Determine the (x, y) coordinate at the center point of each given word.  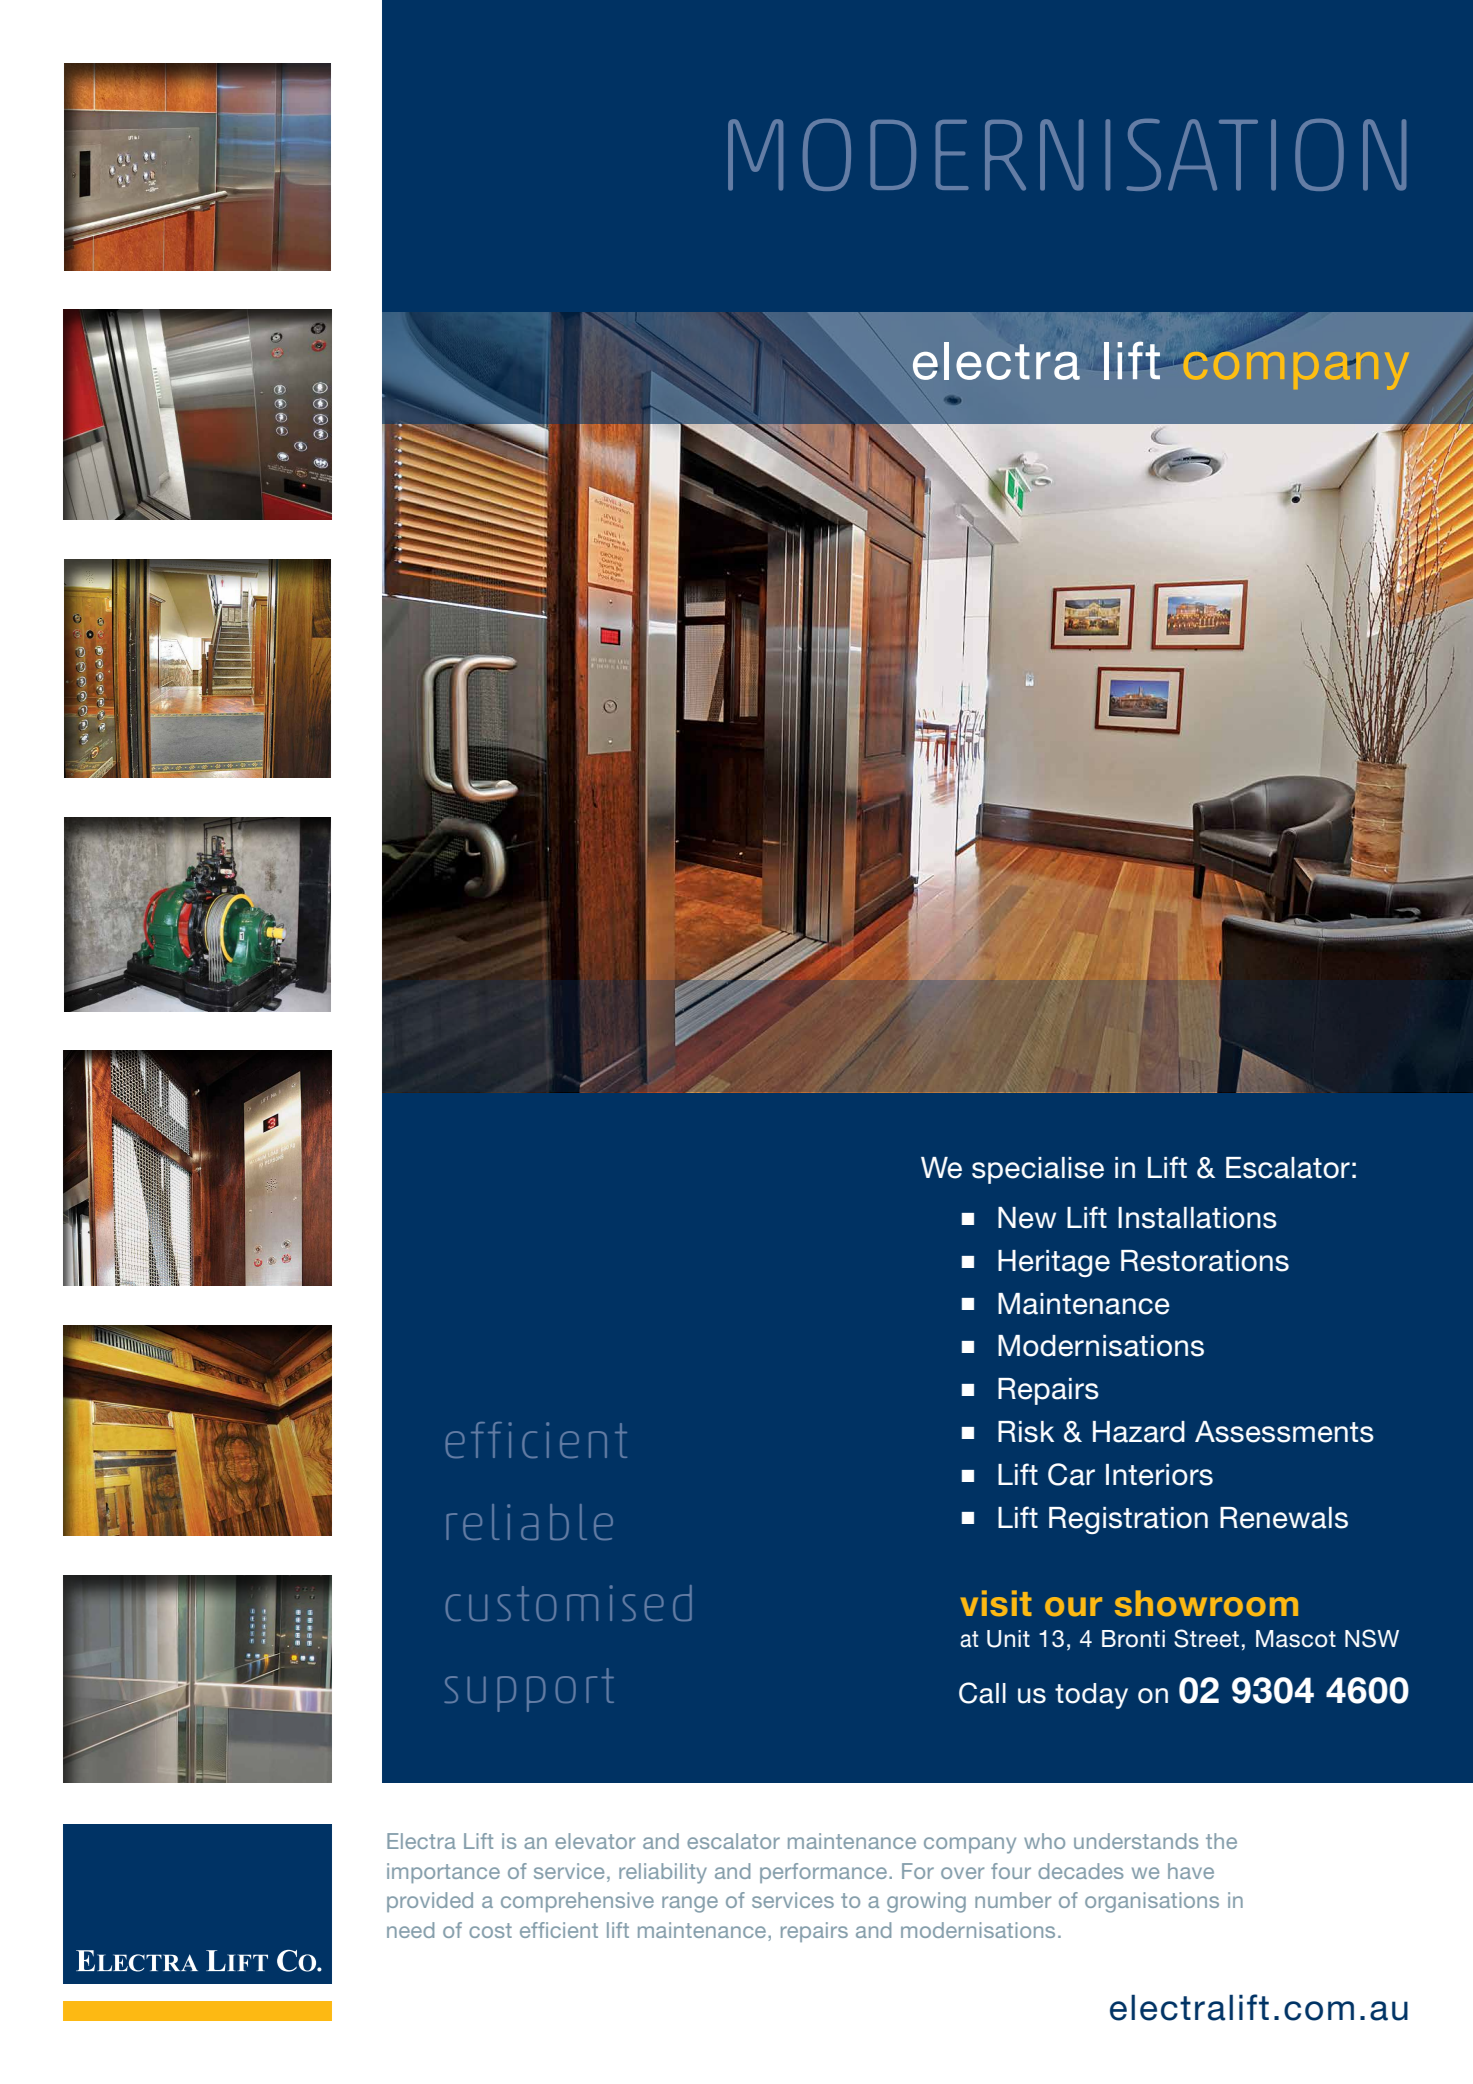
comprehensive (577, 1902)
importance (443, 1873)
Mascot (1296, 1639)
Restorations (1205, 1261)
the (1221, 1841)
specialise (1038, 1170)
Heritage (1054, 1263)
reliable (529, 1522)
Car (1071, 1474)
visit (996, 1603)
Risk (1026, 1432)
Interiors (1159, 1475)
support (529, 1690)
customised (569, 1603)
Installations (1197, 1218)
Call (982, 1693)
